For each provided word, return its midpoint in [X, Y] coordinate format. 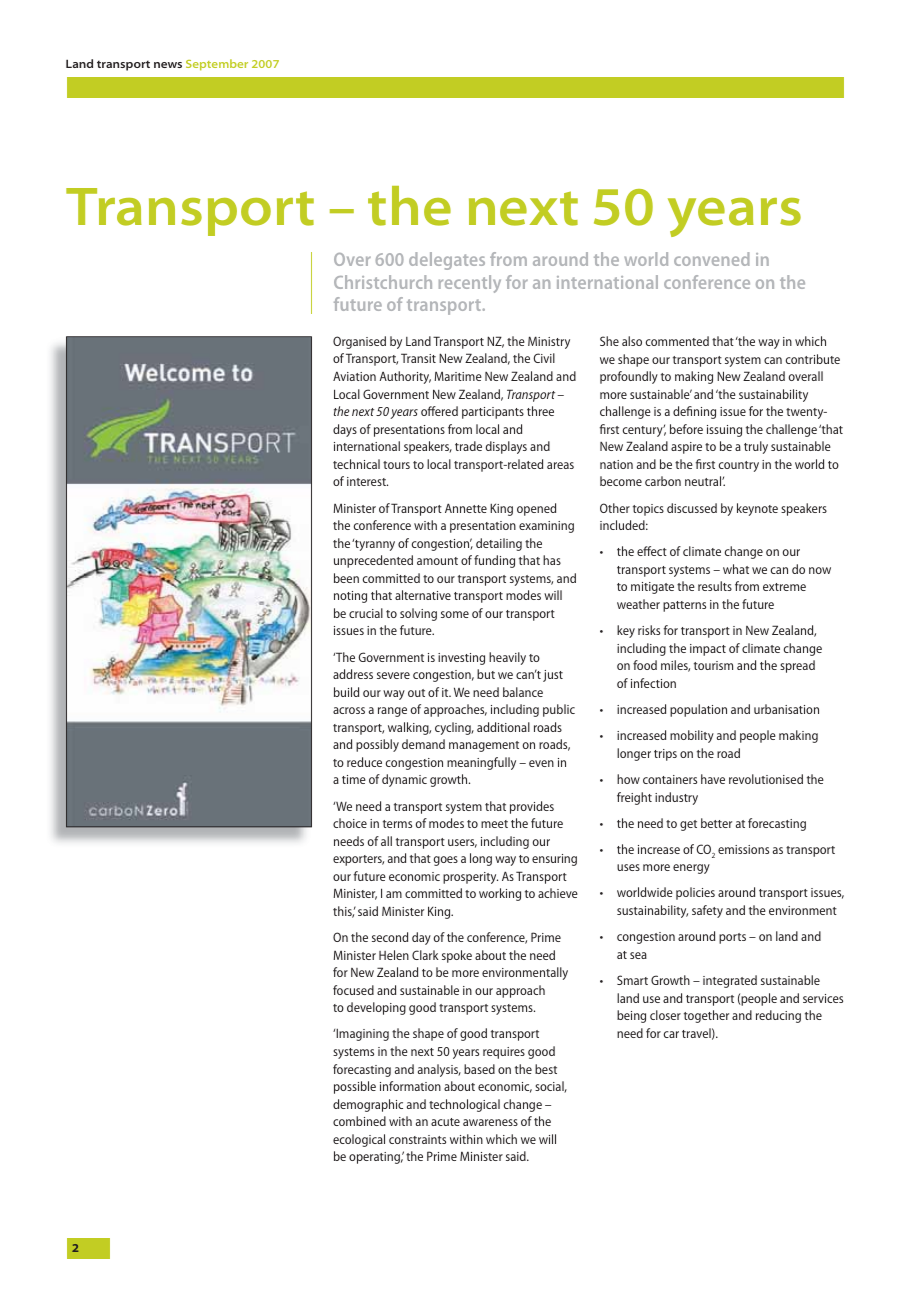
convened [712, 259]
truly [756, 447]
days [345, 430]
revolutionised [766, 779]
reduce [364, 762]
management [484, 746]
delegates [447, 261]
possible [355, 1087]
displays [506, 447]
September [217, 65]
